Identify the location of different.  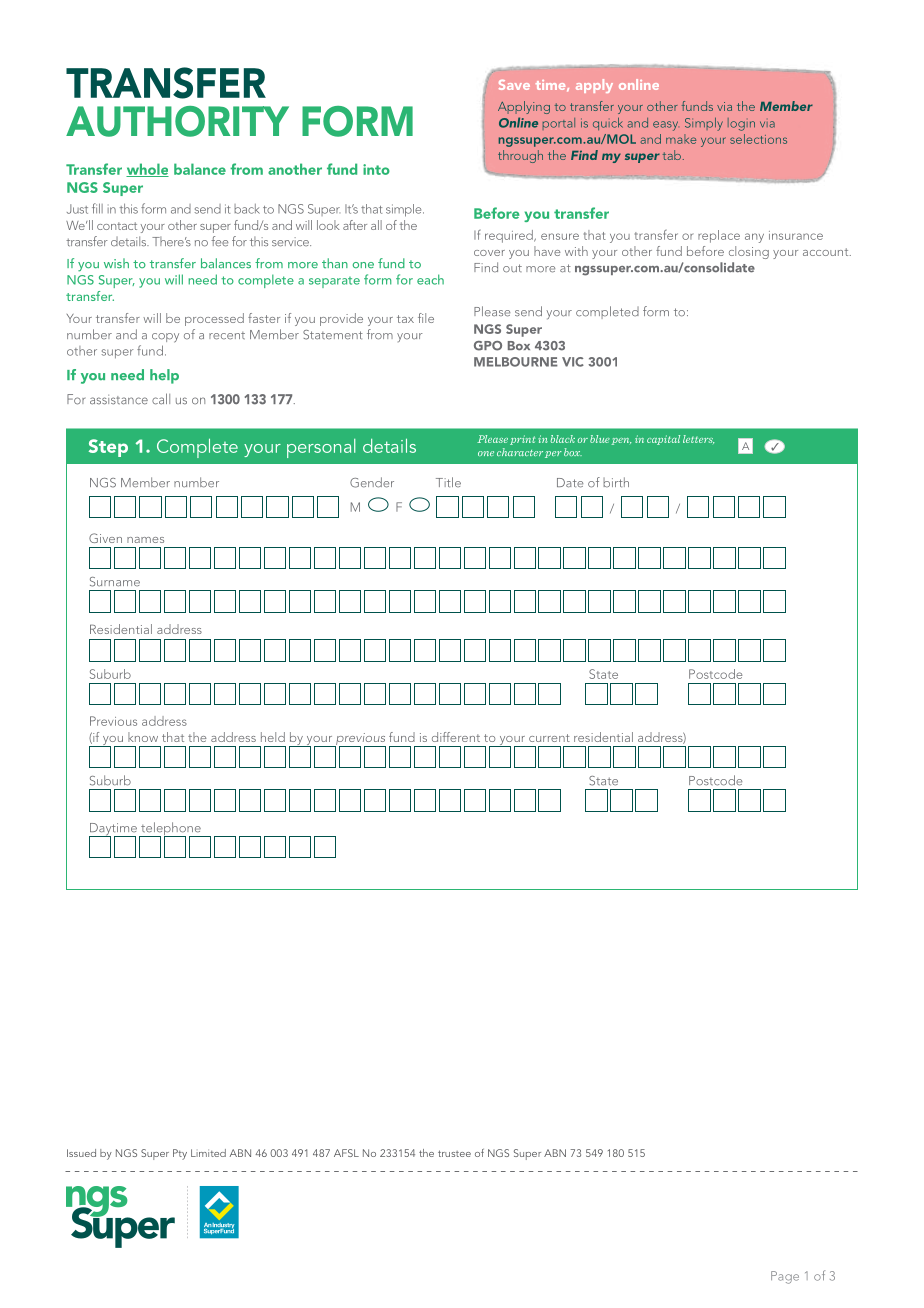
(456, 737).
